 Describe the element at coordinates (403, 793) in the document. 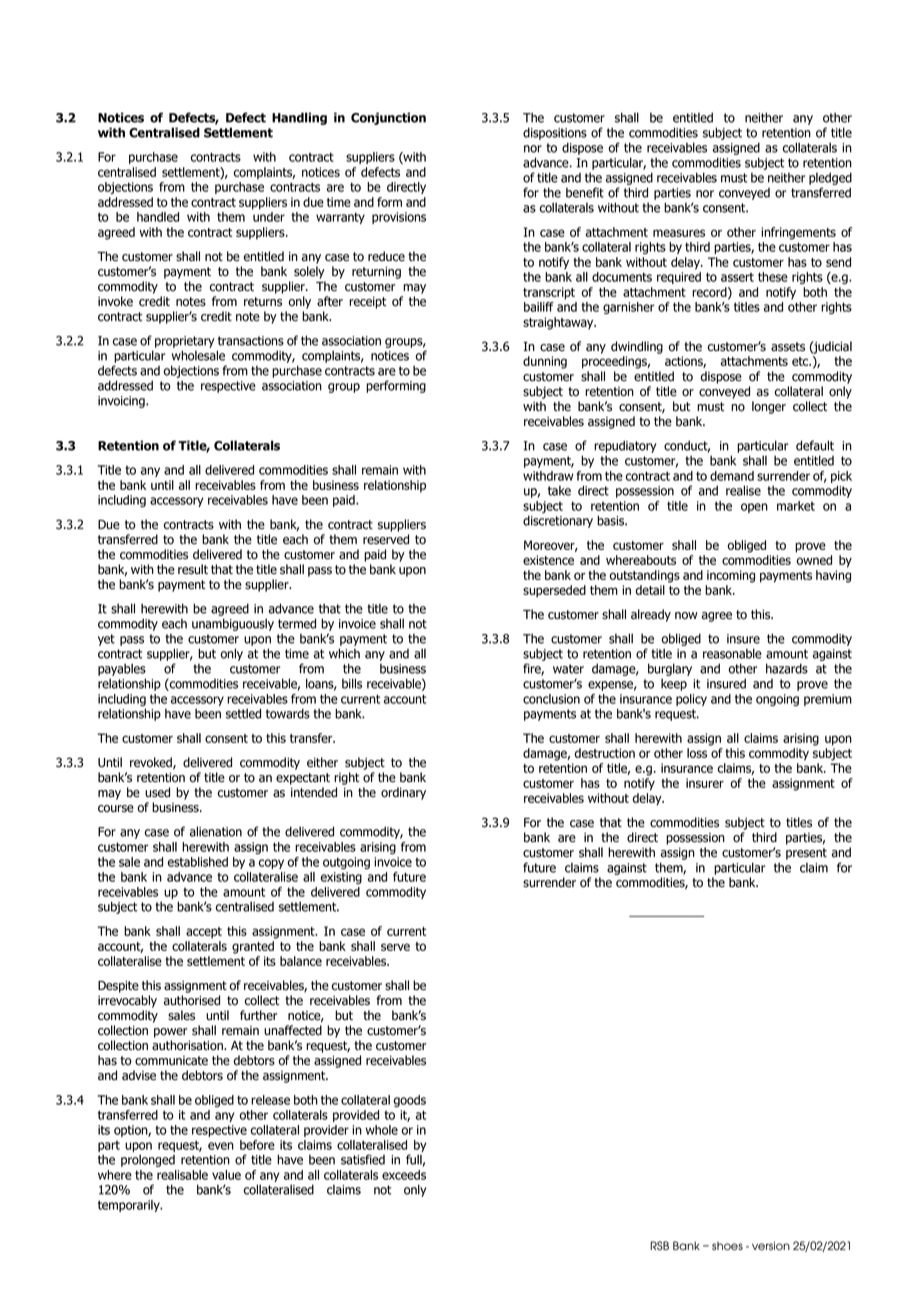

I see `ordinary` at that location.
